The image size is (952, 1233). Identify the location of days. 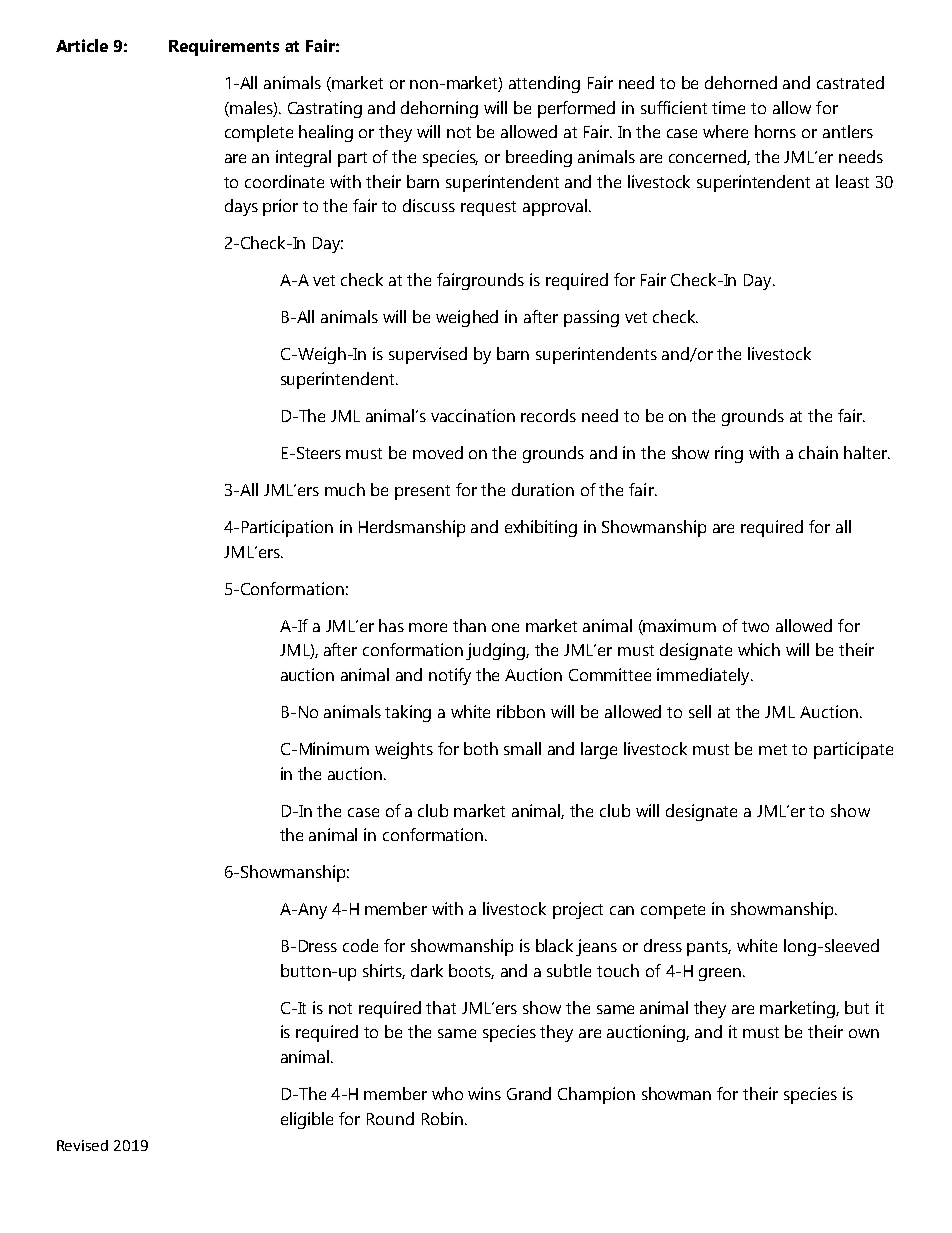
(241, 207).
